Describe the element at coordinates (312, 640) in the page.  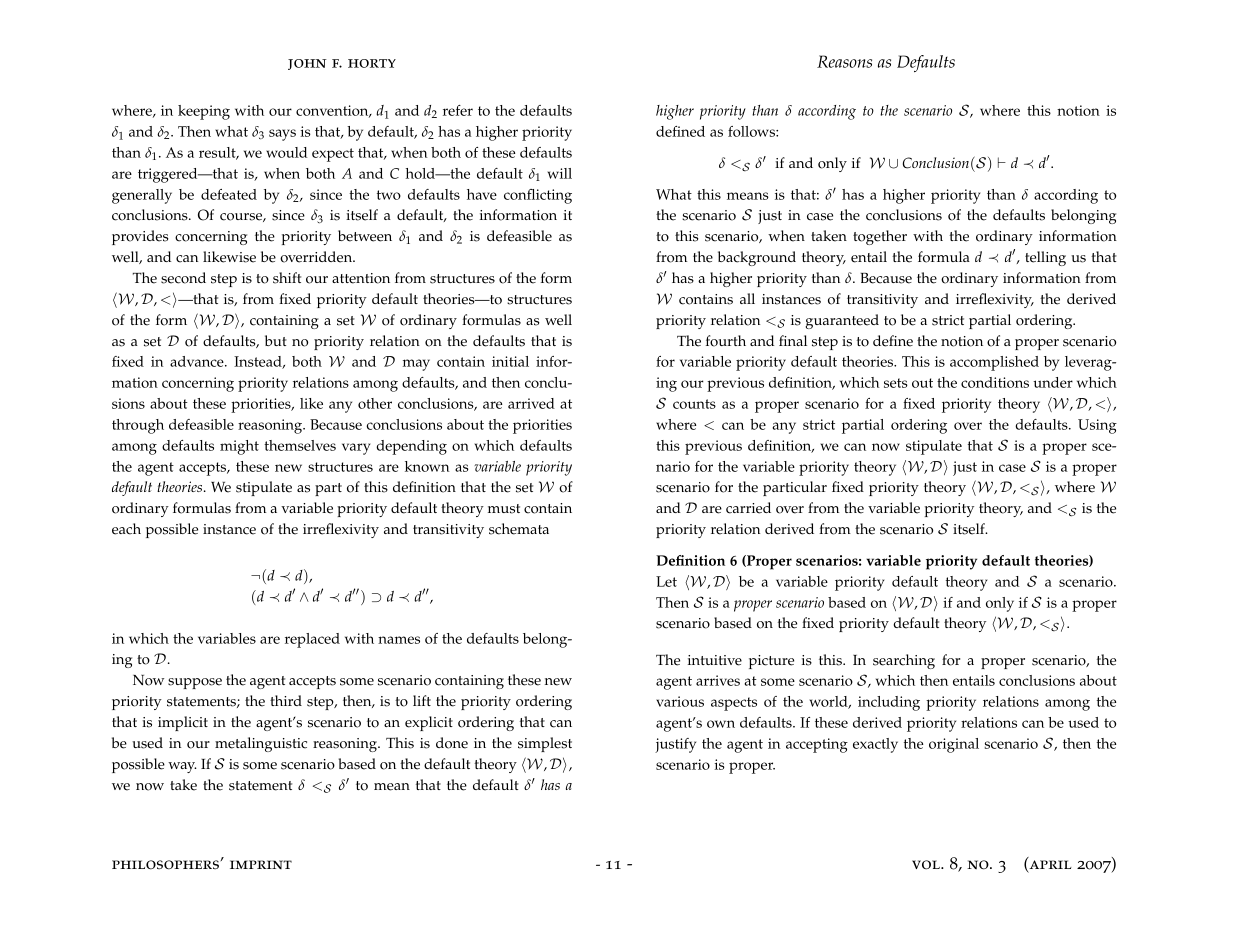
I see `replaced` at that location.
